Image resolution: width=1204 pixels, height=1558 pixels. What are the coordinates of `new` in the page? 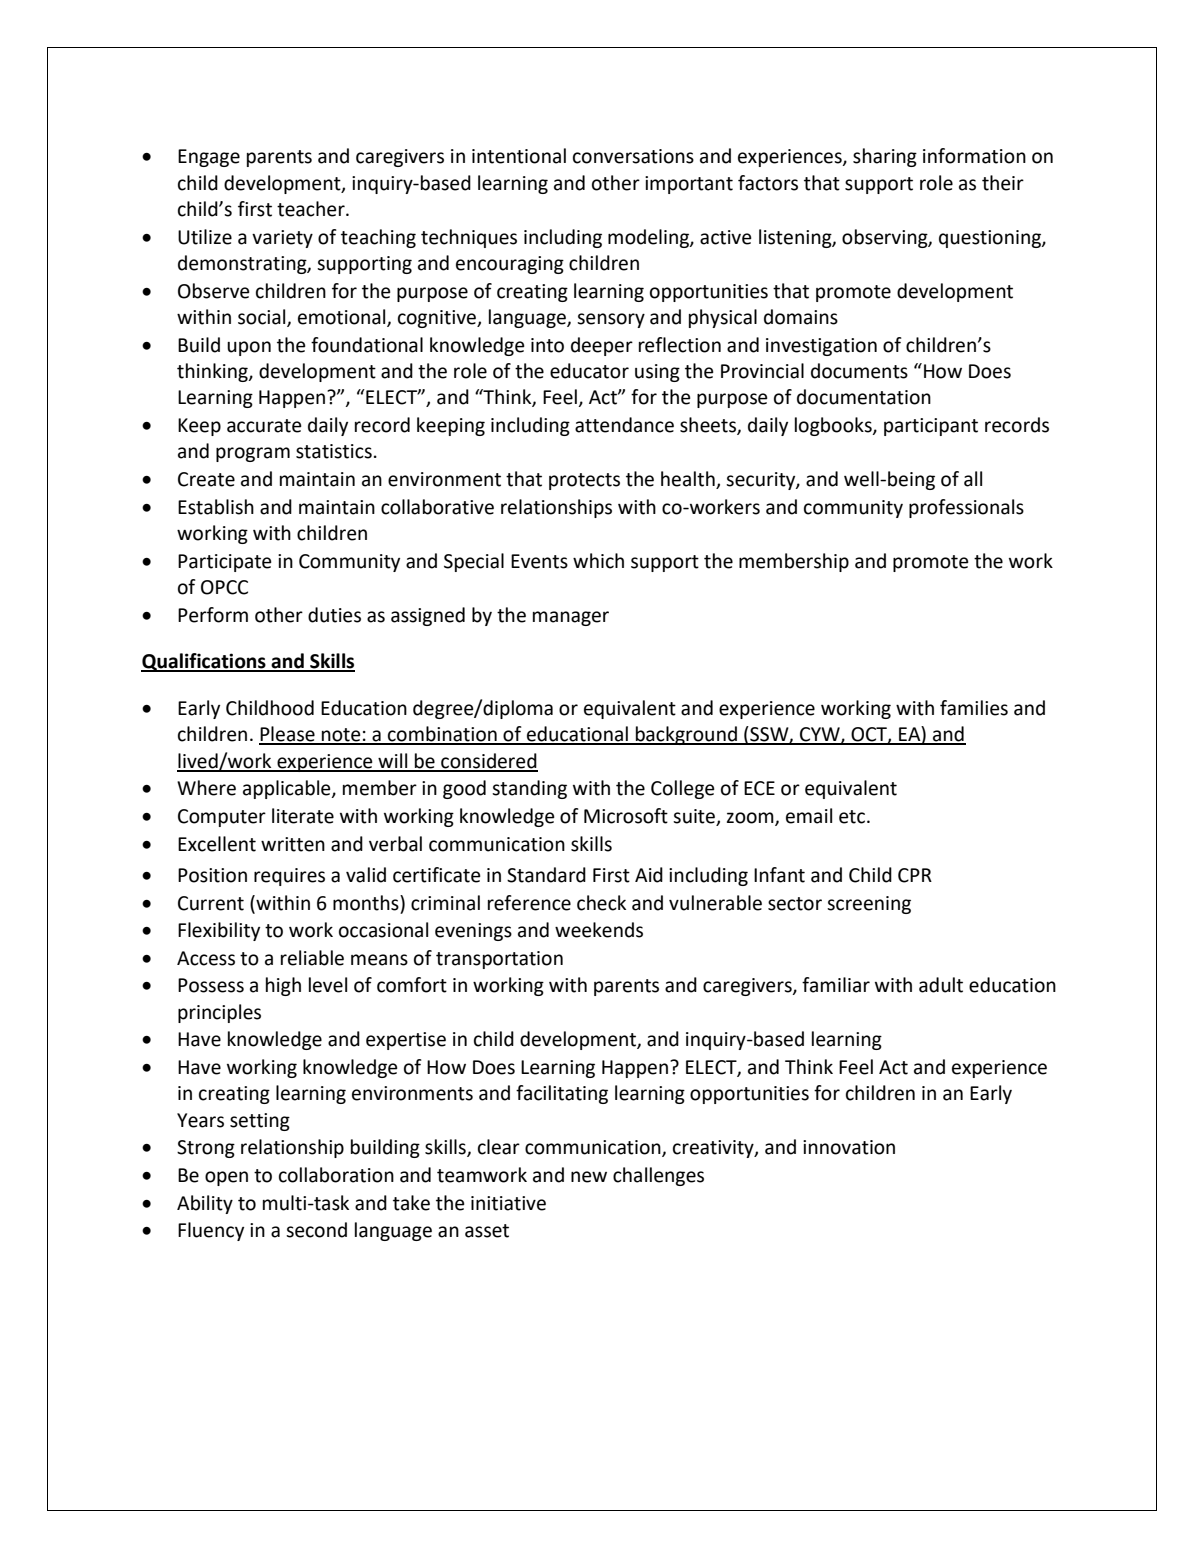 It's located at (589, 1177).
